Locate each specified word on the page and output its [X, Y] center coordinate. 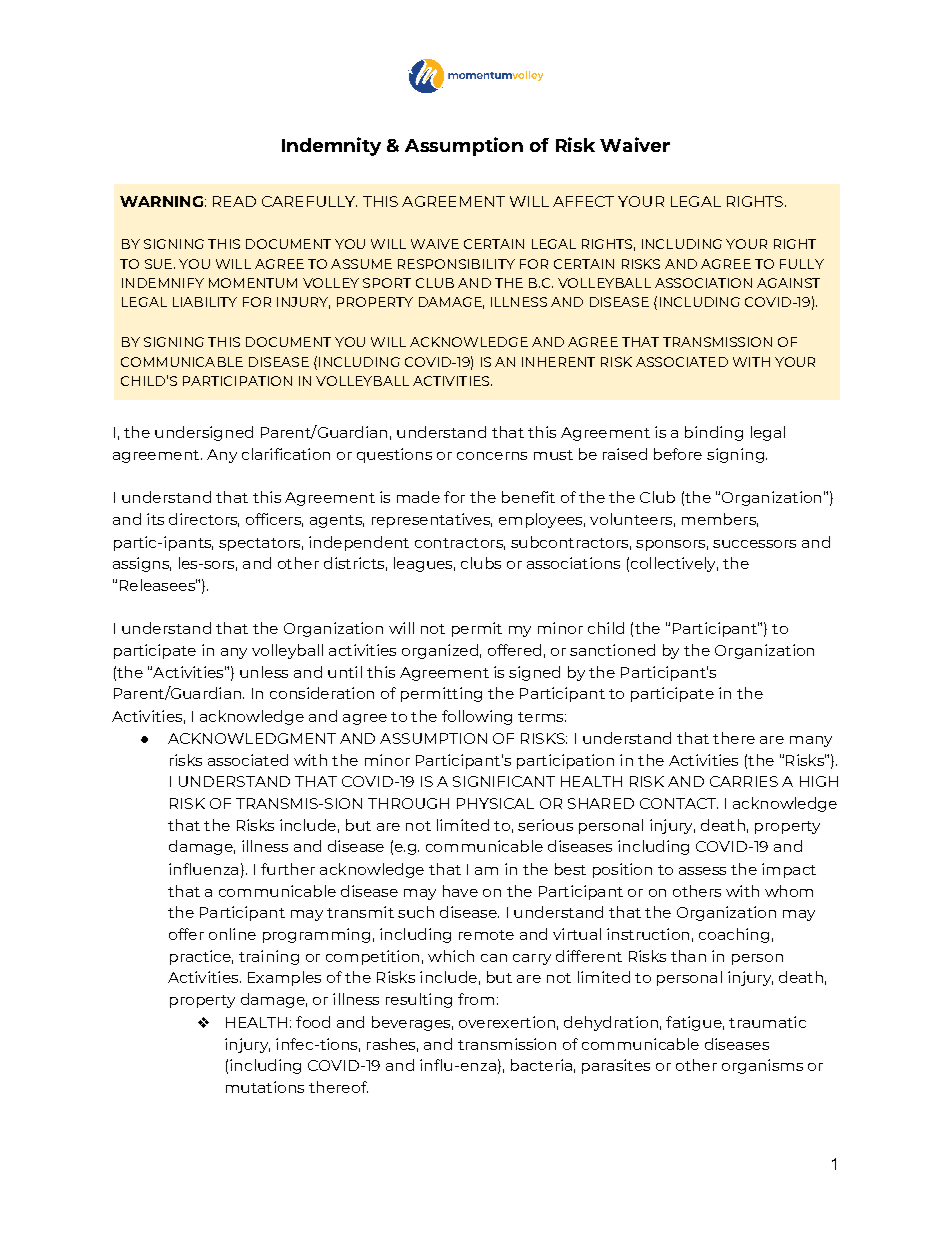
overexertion [507, 1022]
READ [234, 201]
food [313, 1022]
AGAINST [788, 283]
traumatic [767, 1022]
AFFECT [583, 201]
